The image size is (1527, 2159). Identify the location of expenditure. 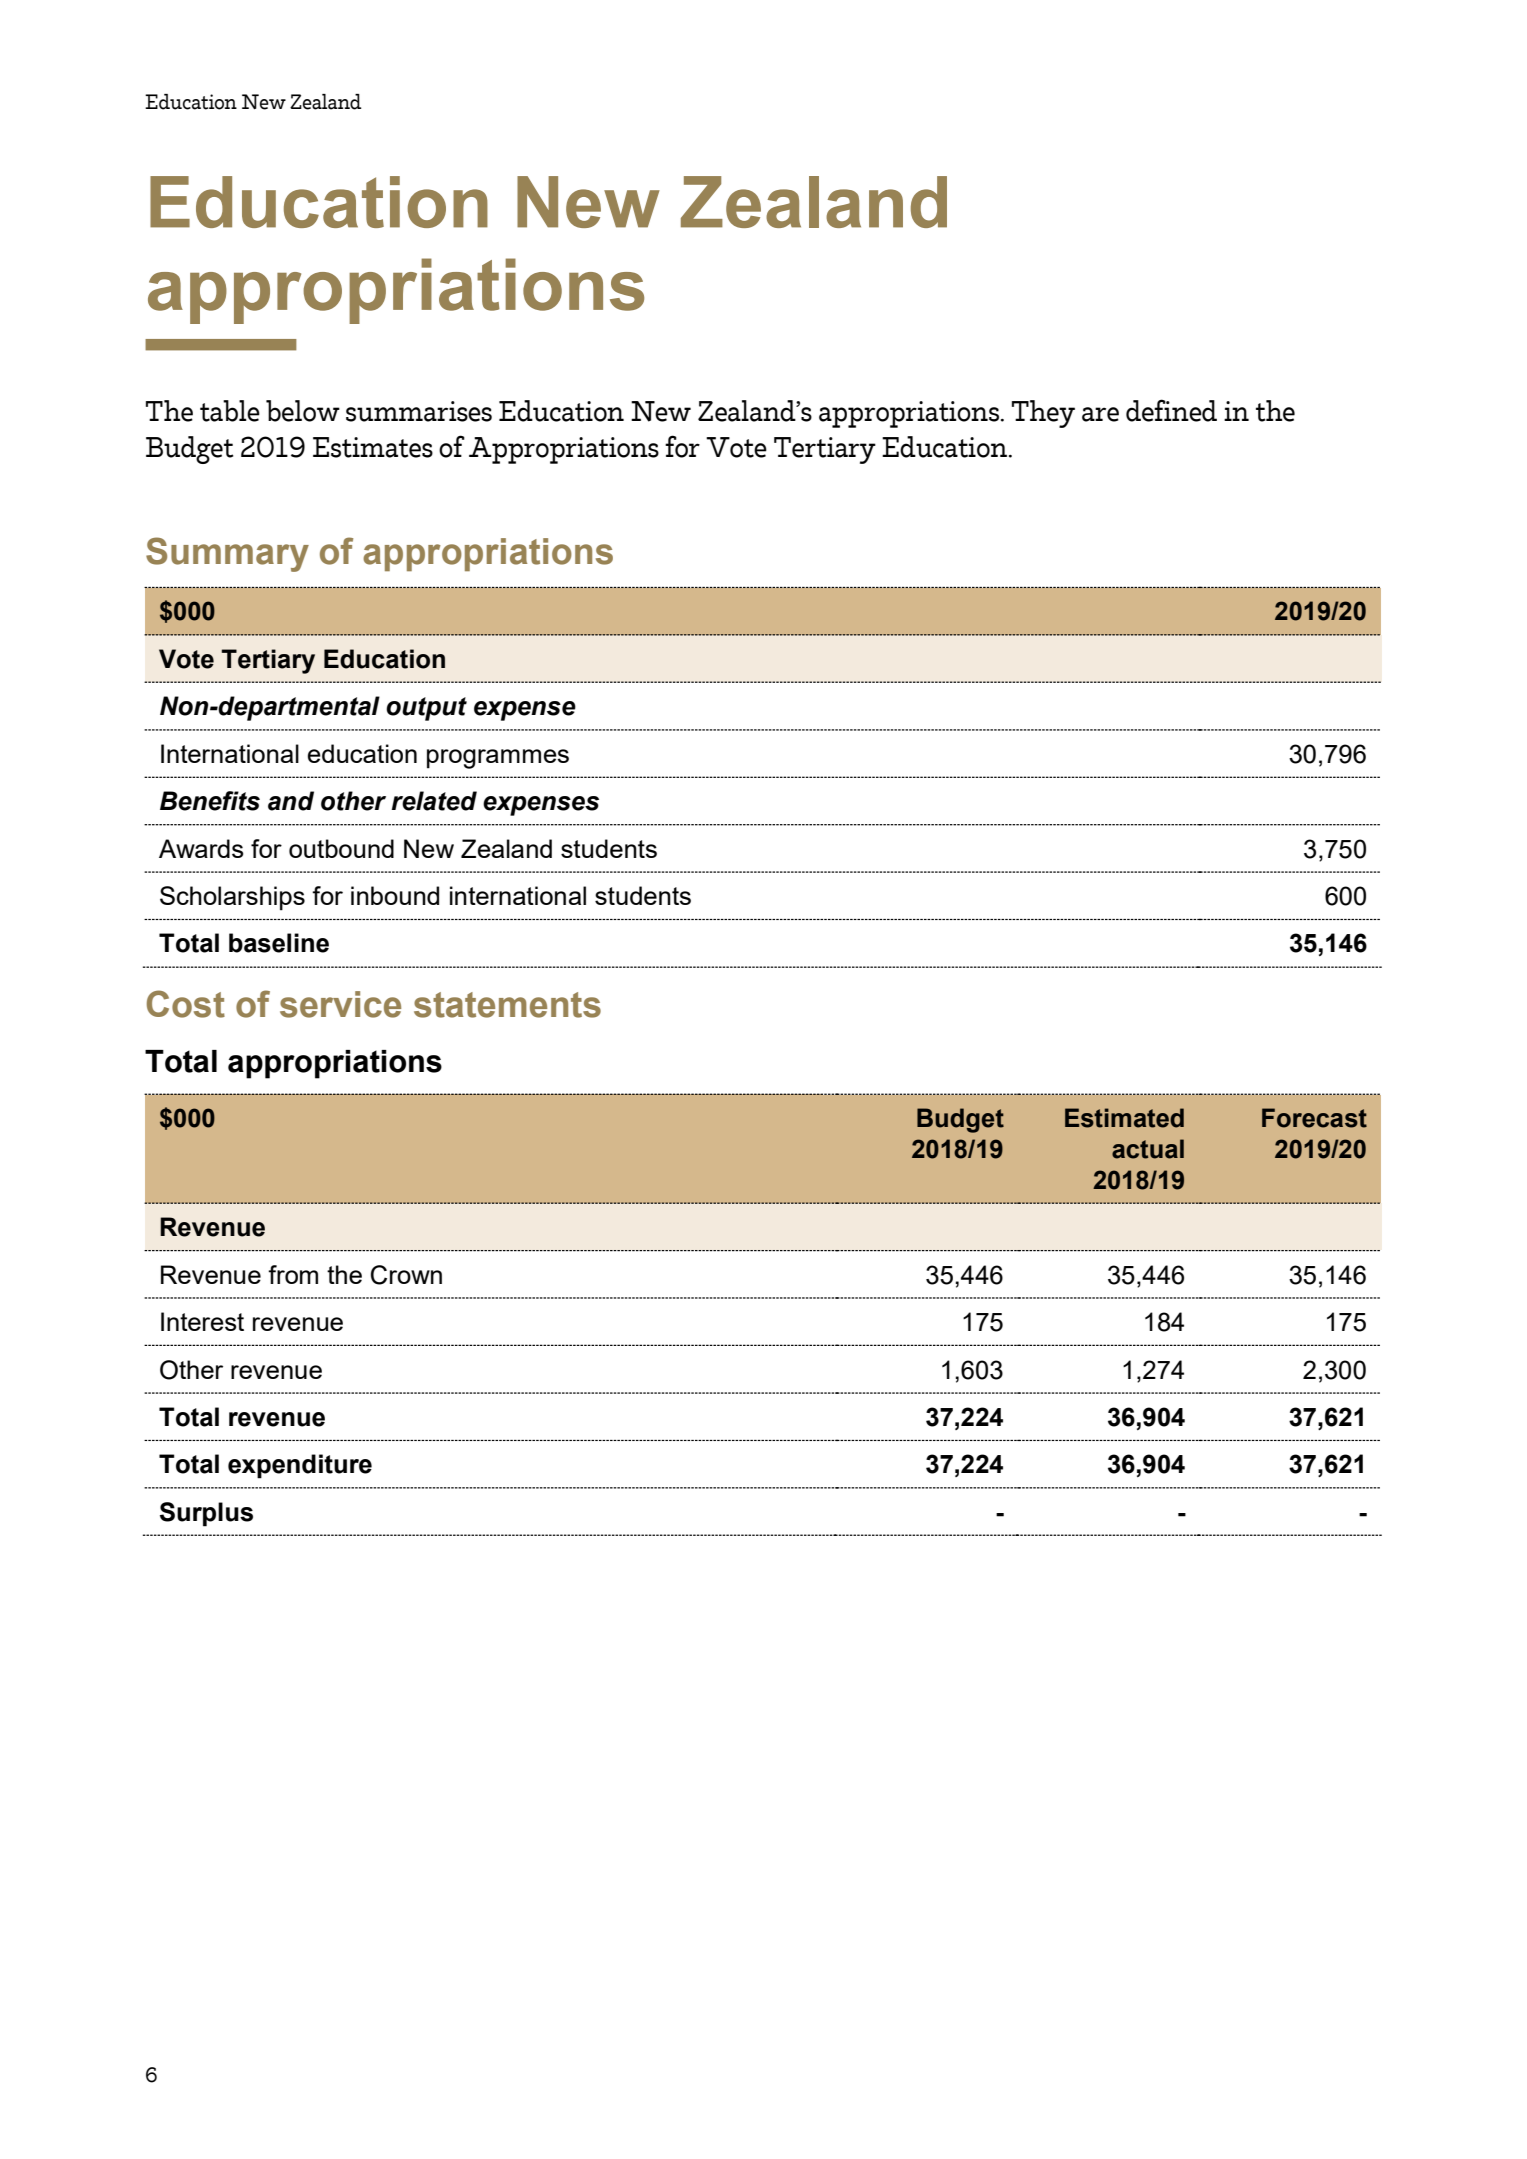
(300, 1466).
